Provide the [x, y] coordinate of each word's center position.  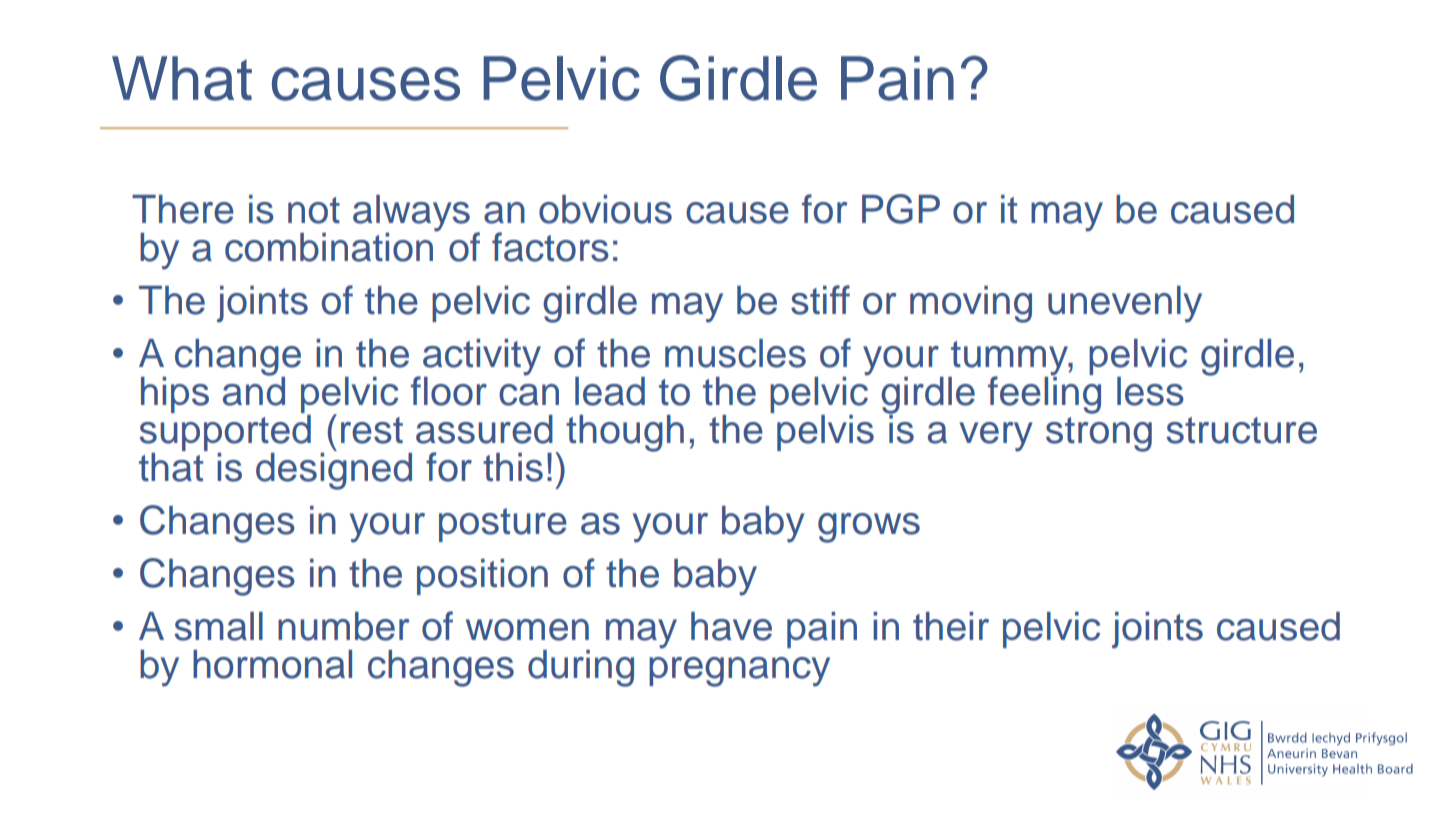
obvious [605, 209]
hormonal [272, 664]
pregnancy [739, 672]
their [951, 626]
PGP [901, 209]
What [182, 78]
